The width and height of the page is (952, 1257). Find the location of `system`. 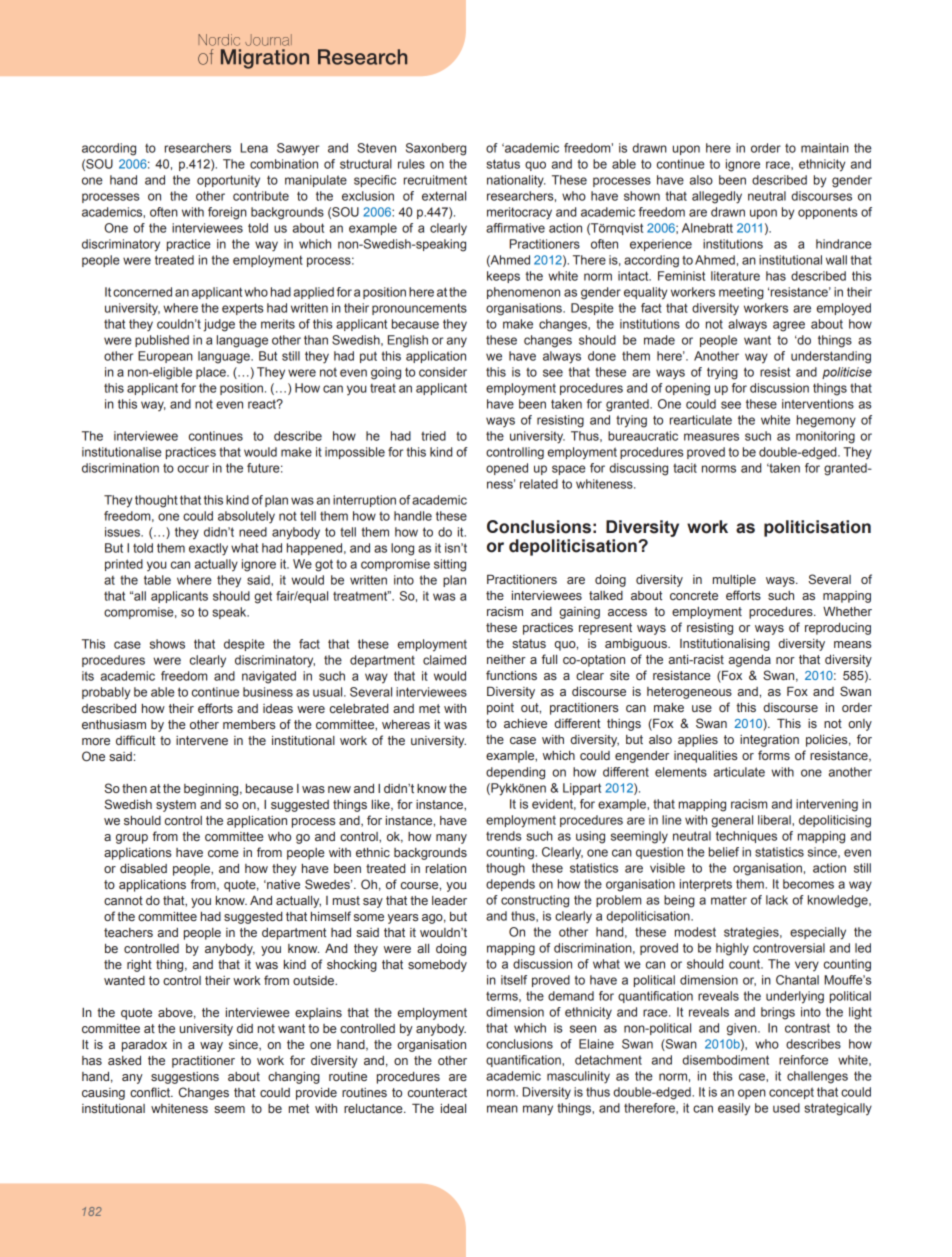

system is located at coordinates (176, 806).
